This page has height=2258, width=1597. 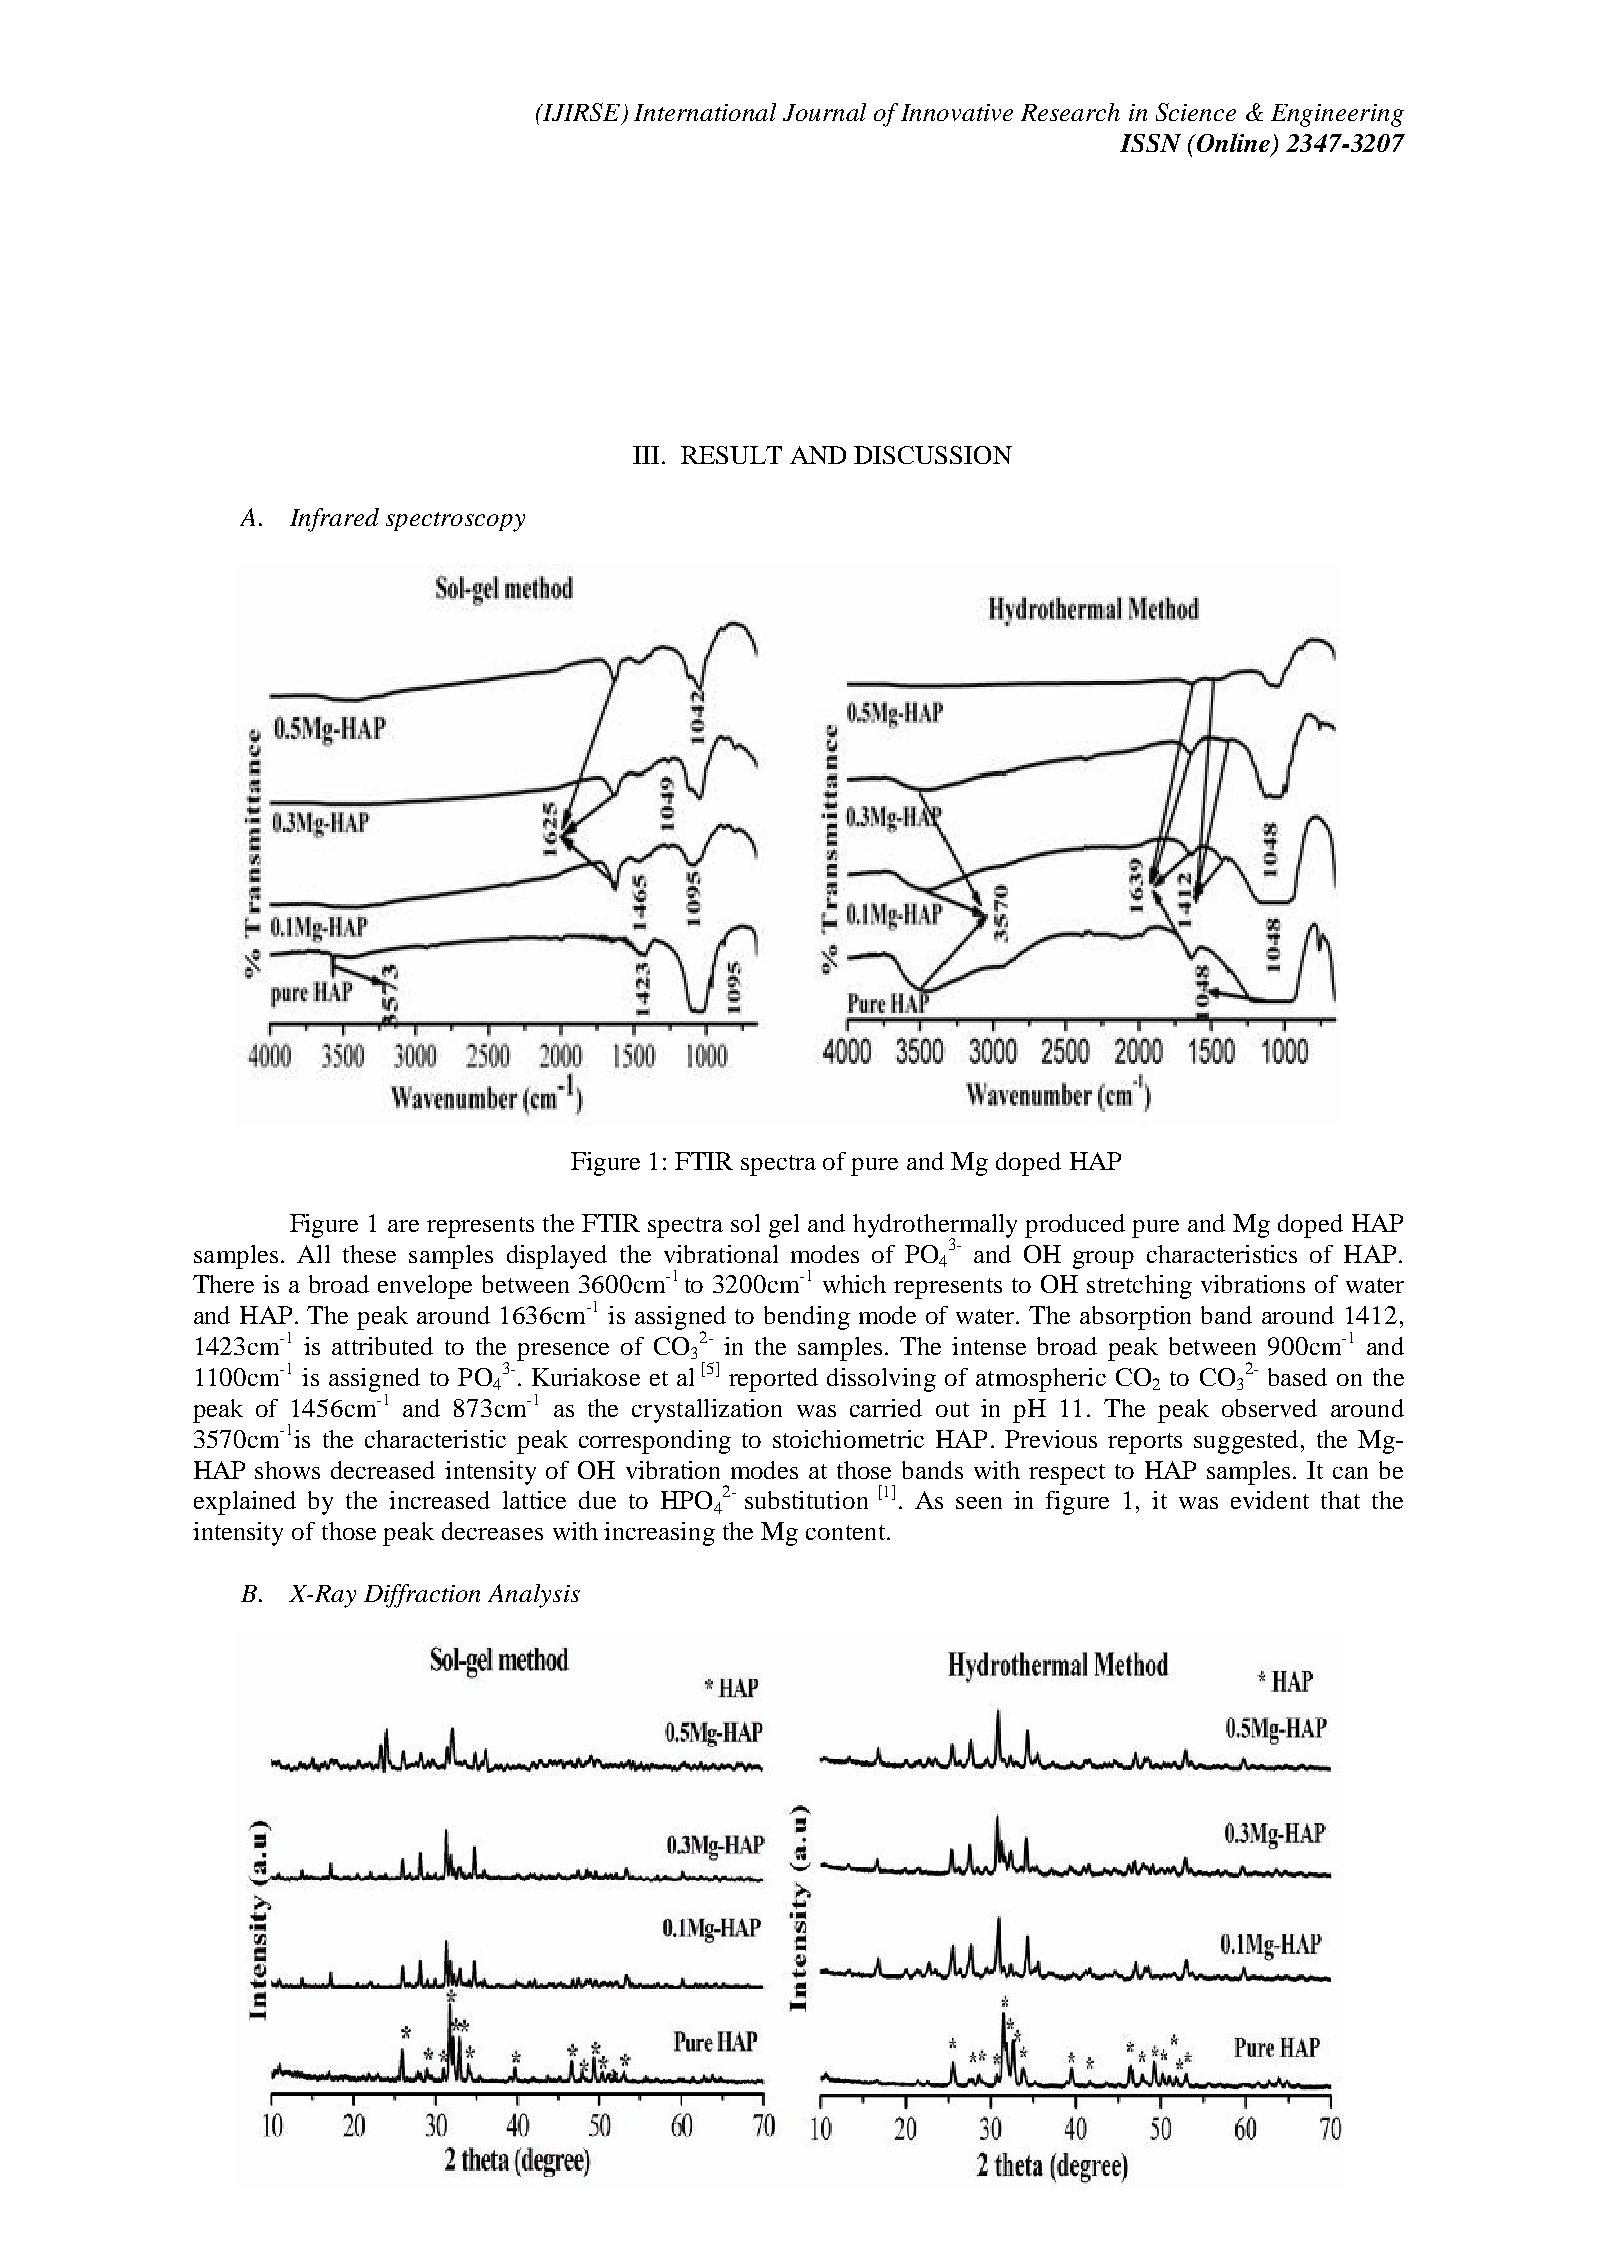 I want to click on produced, so click(x=1075, y=1226).
